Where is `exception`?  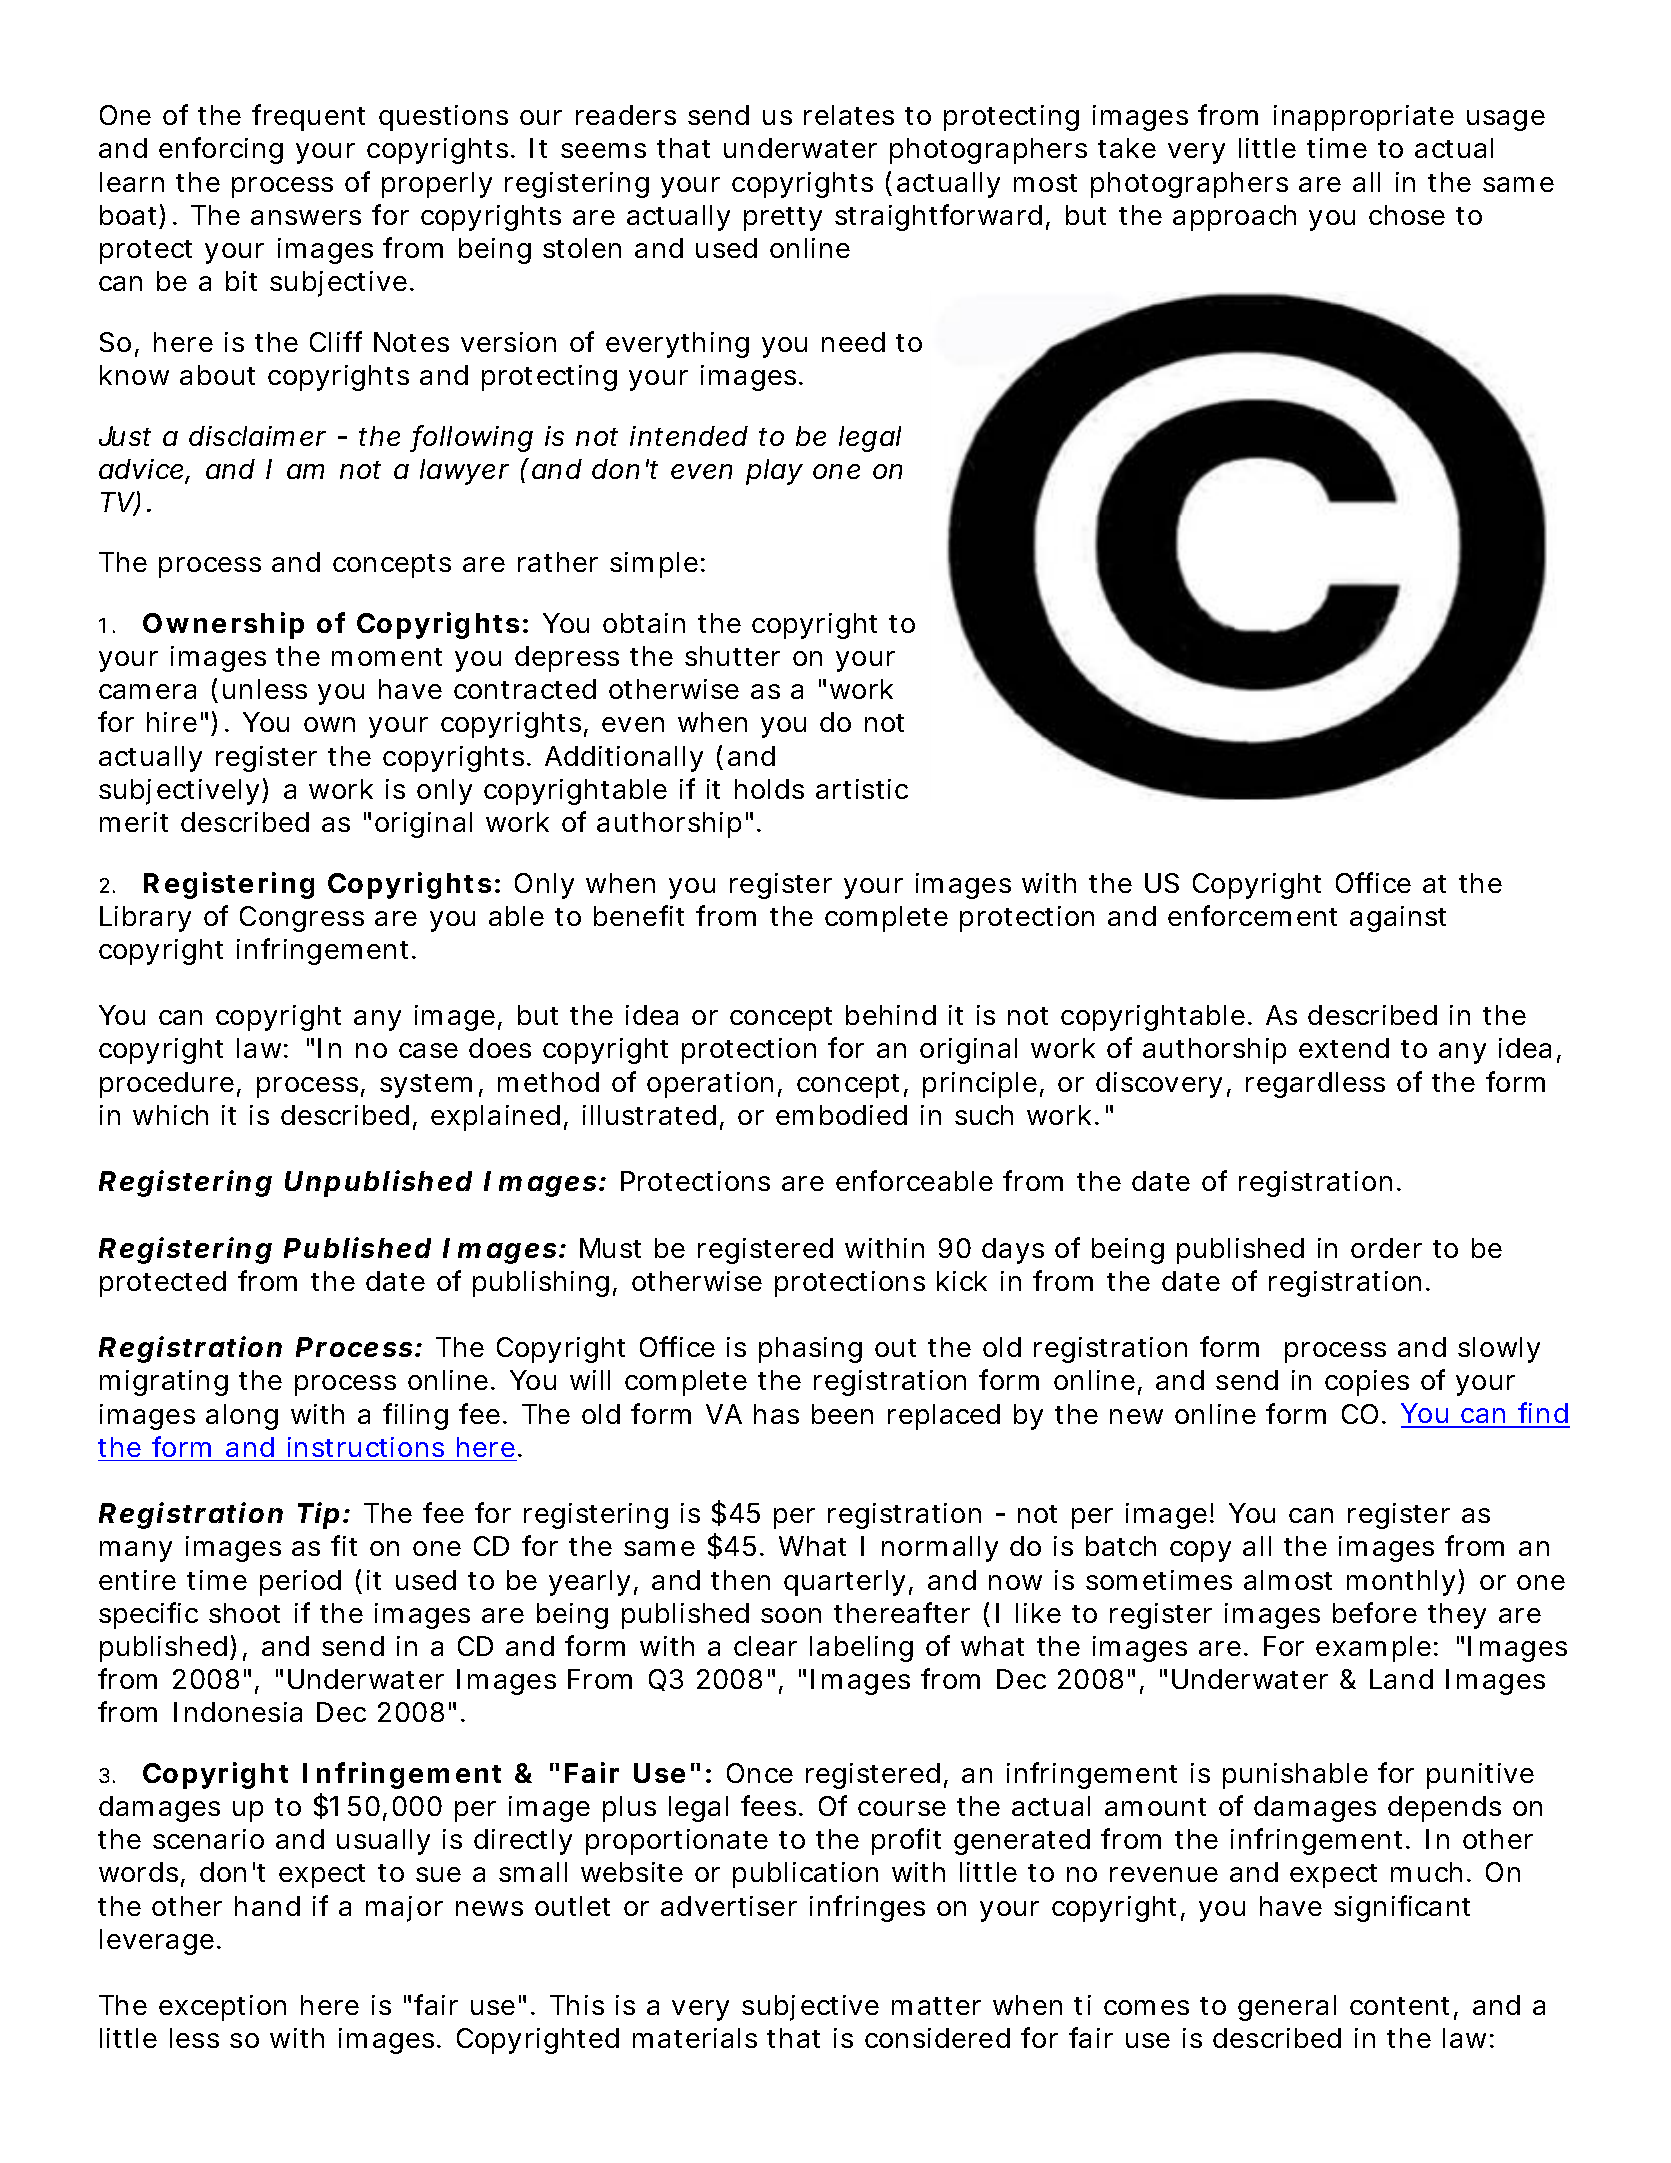
exception is located at coordinates (222, 2008).
